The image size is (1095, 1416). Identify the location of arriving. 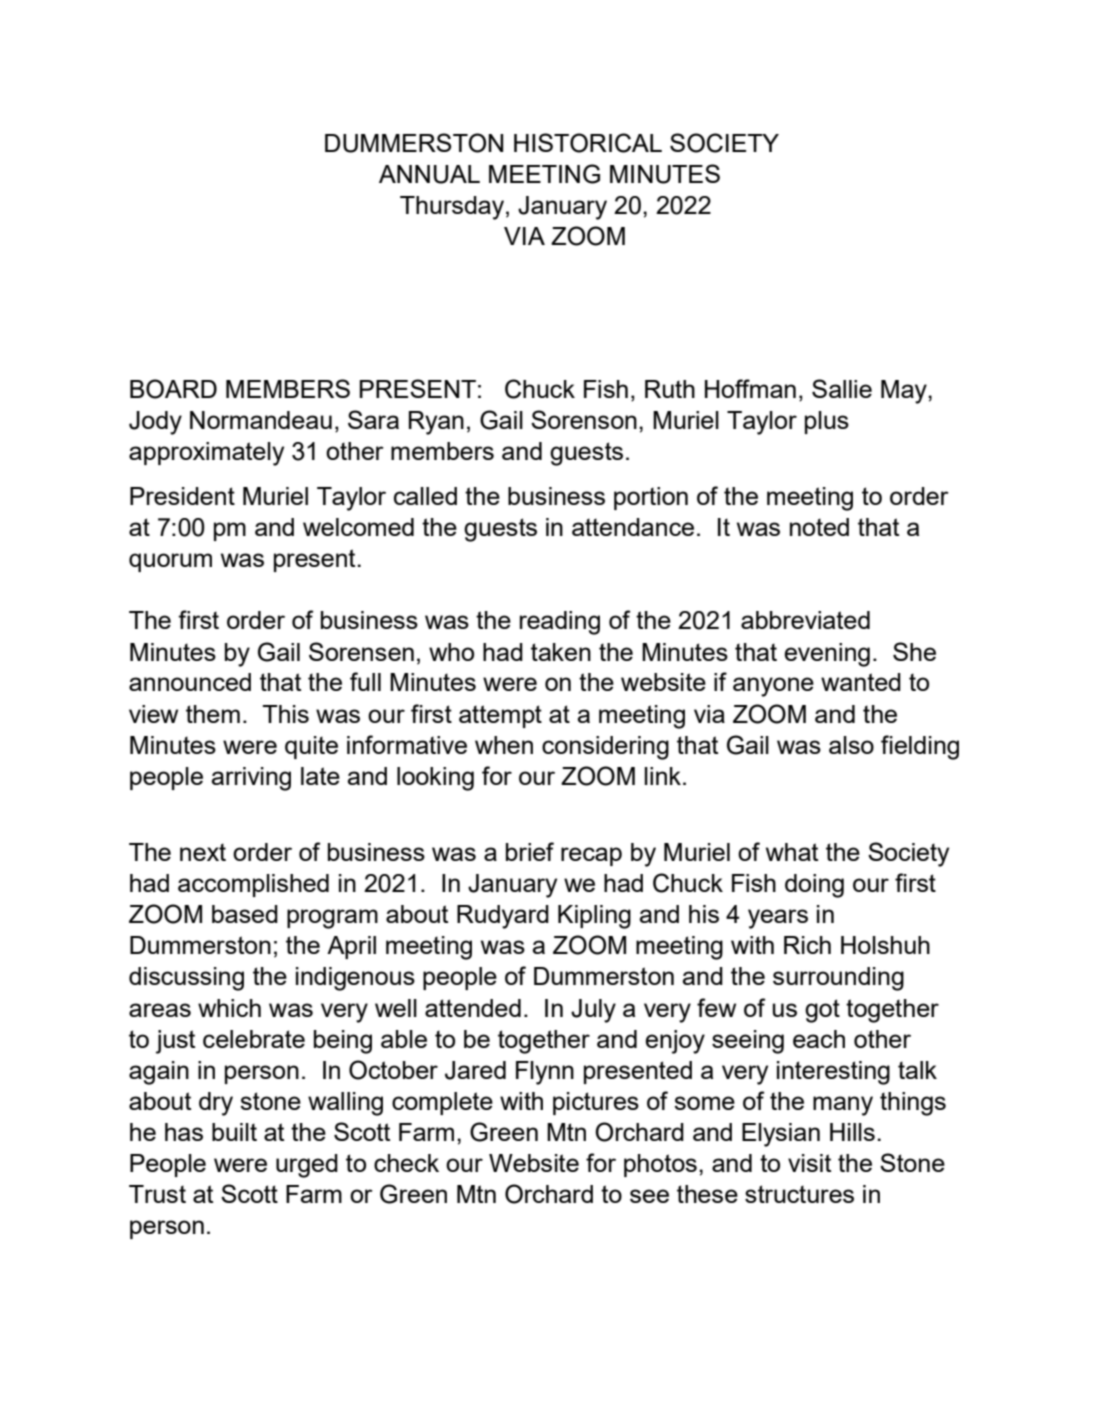
(251, 779).
